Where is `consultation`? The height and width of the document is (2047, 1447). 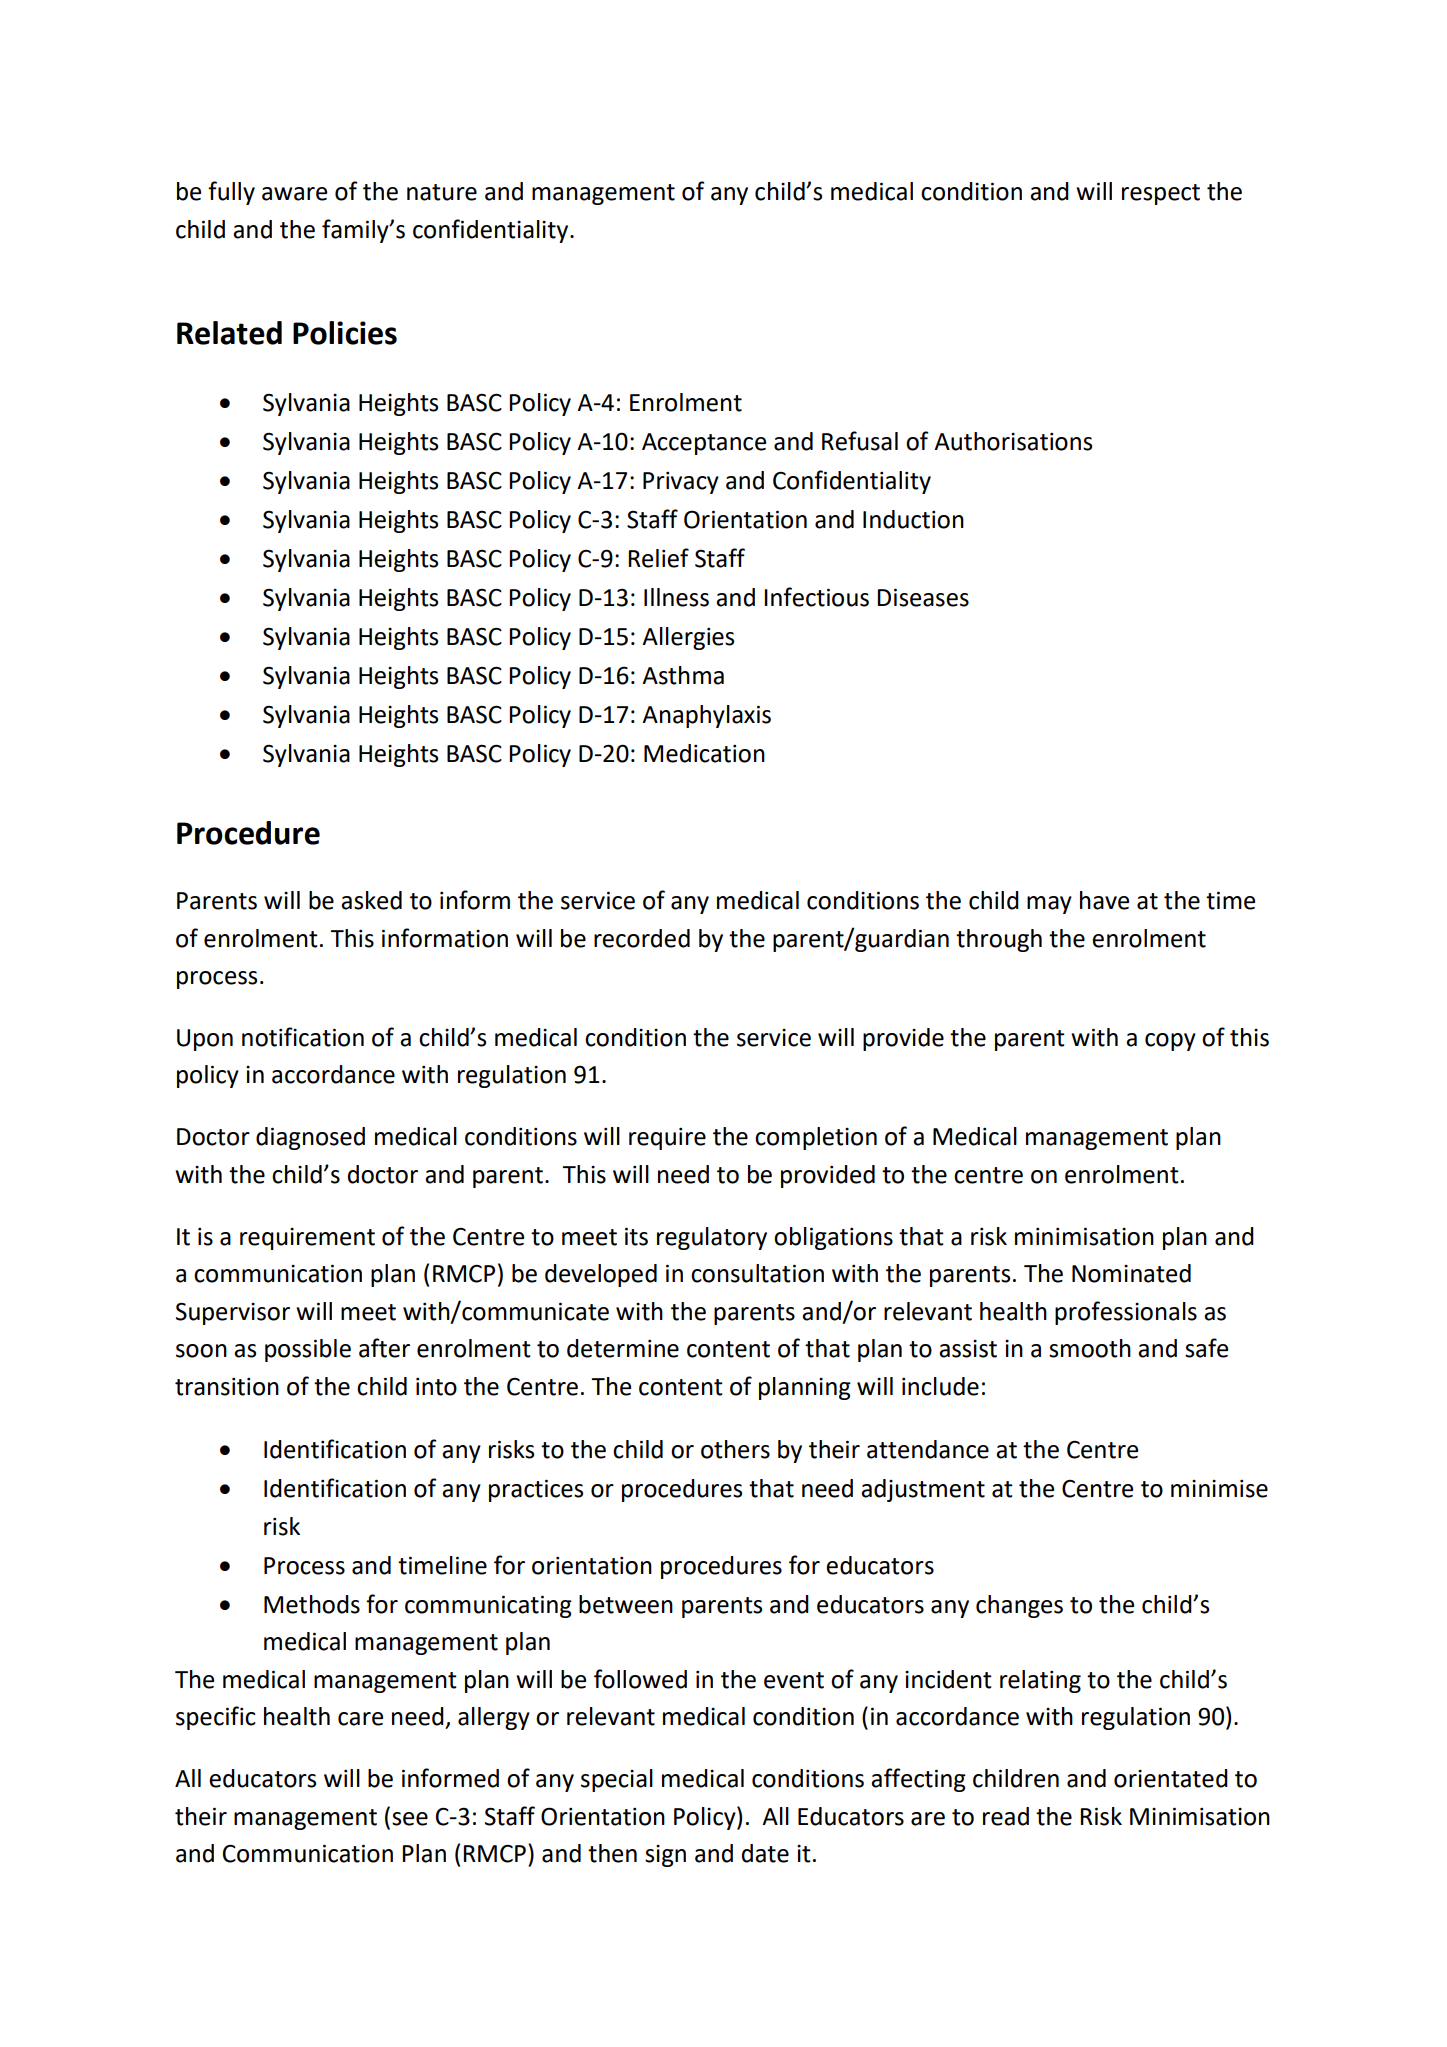 consultation is located at coordinates (757, 1273).
